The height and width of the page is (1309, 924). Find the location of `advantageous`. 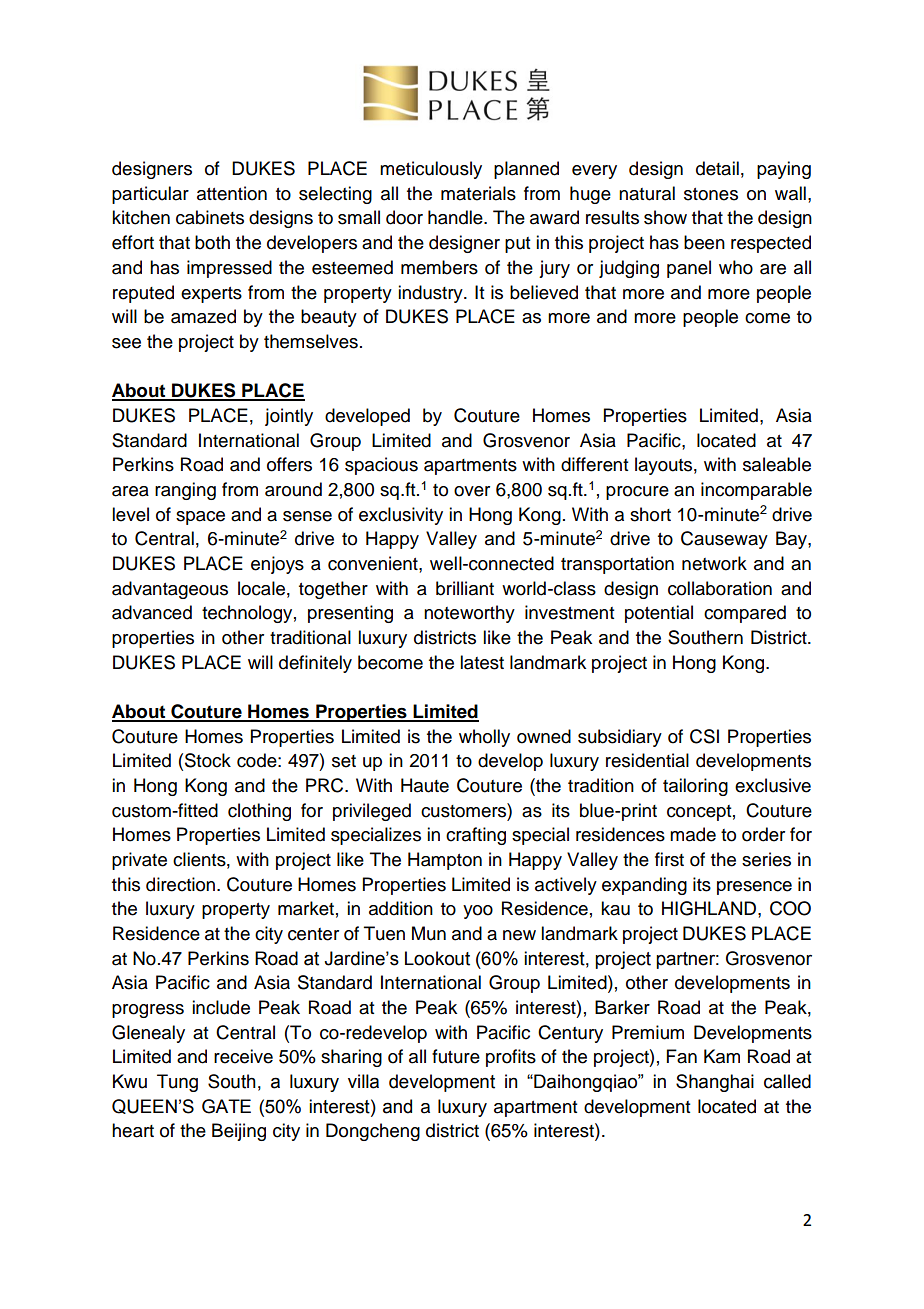

advantageous is located at coordinates (170, 590).
